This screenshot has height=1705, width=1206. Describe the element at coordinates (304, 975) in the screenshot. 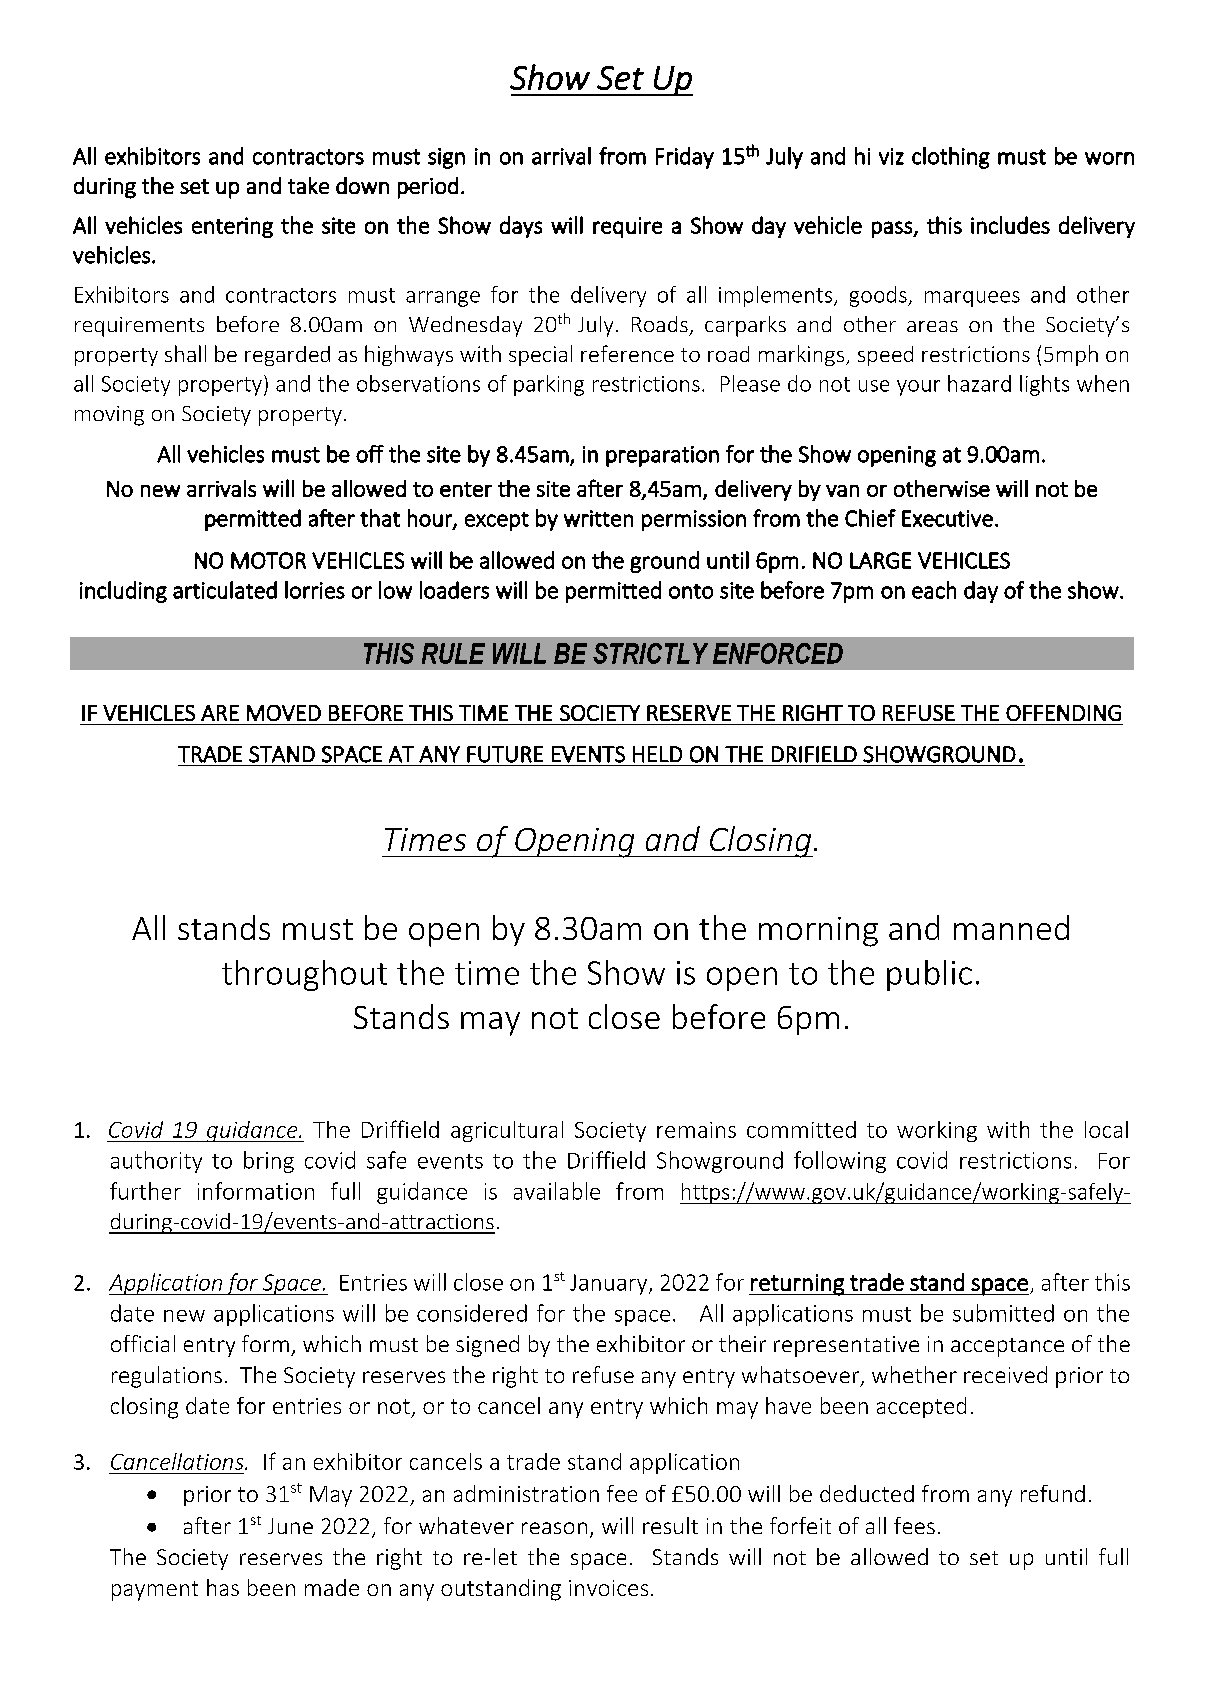

I see `throughout` at that location.
